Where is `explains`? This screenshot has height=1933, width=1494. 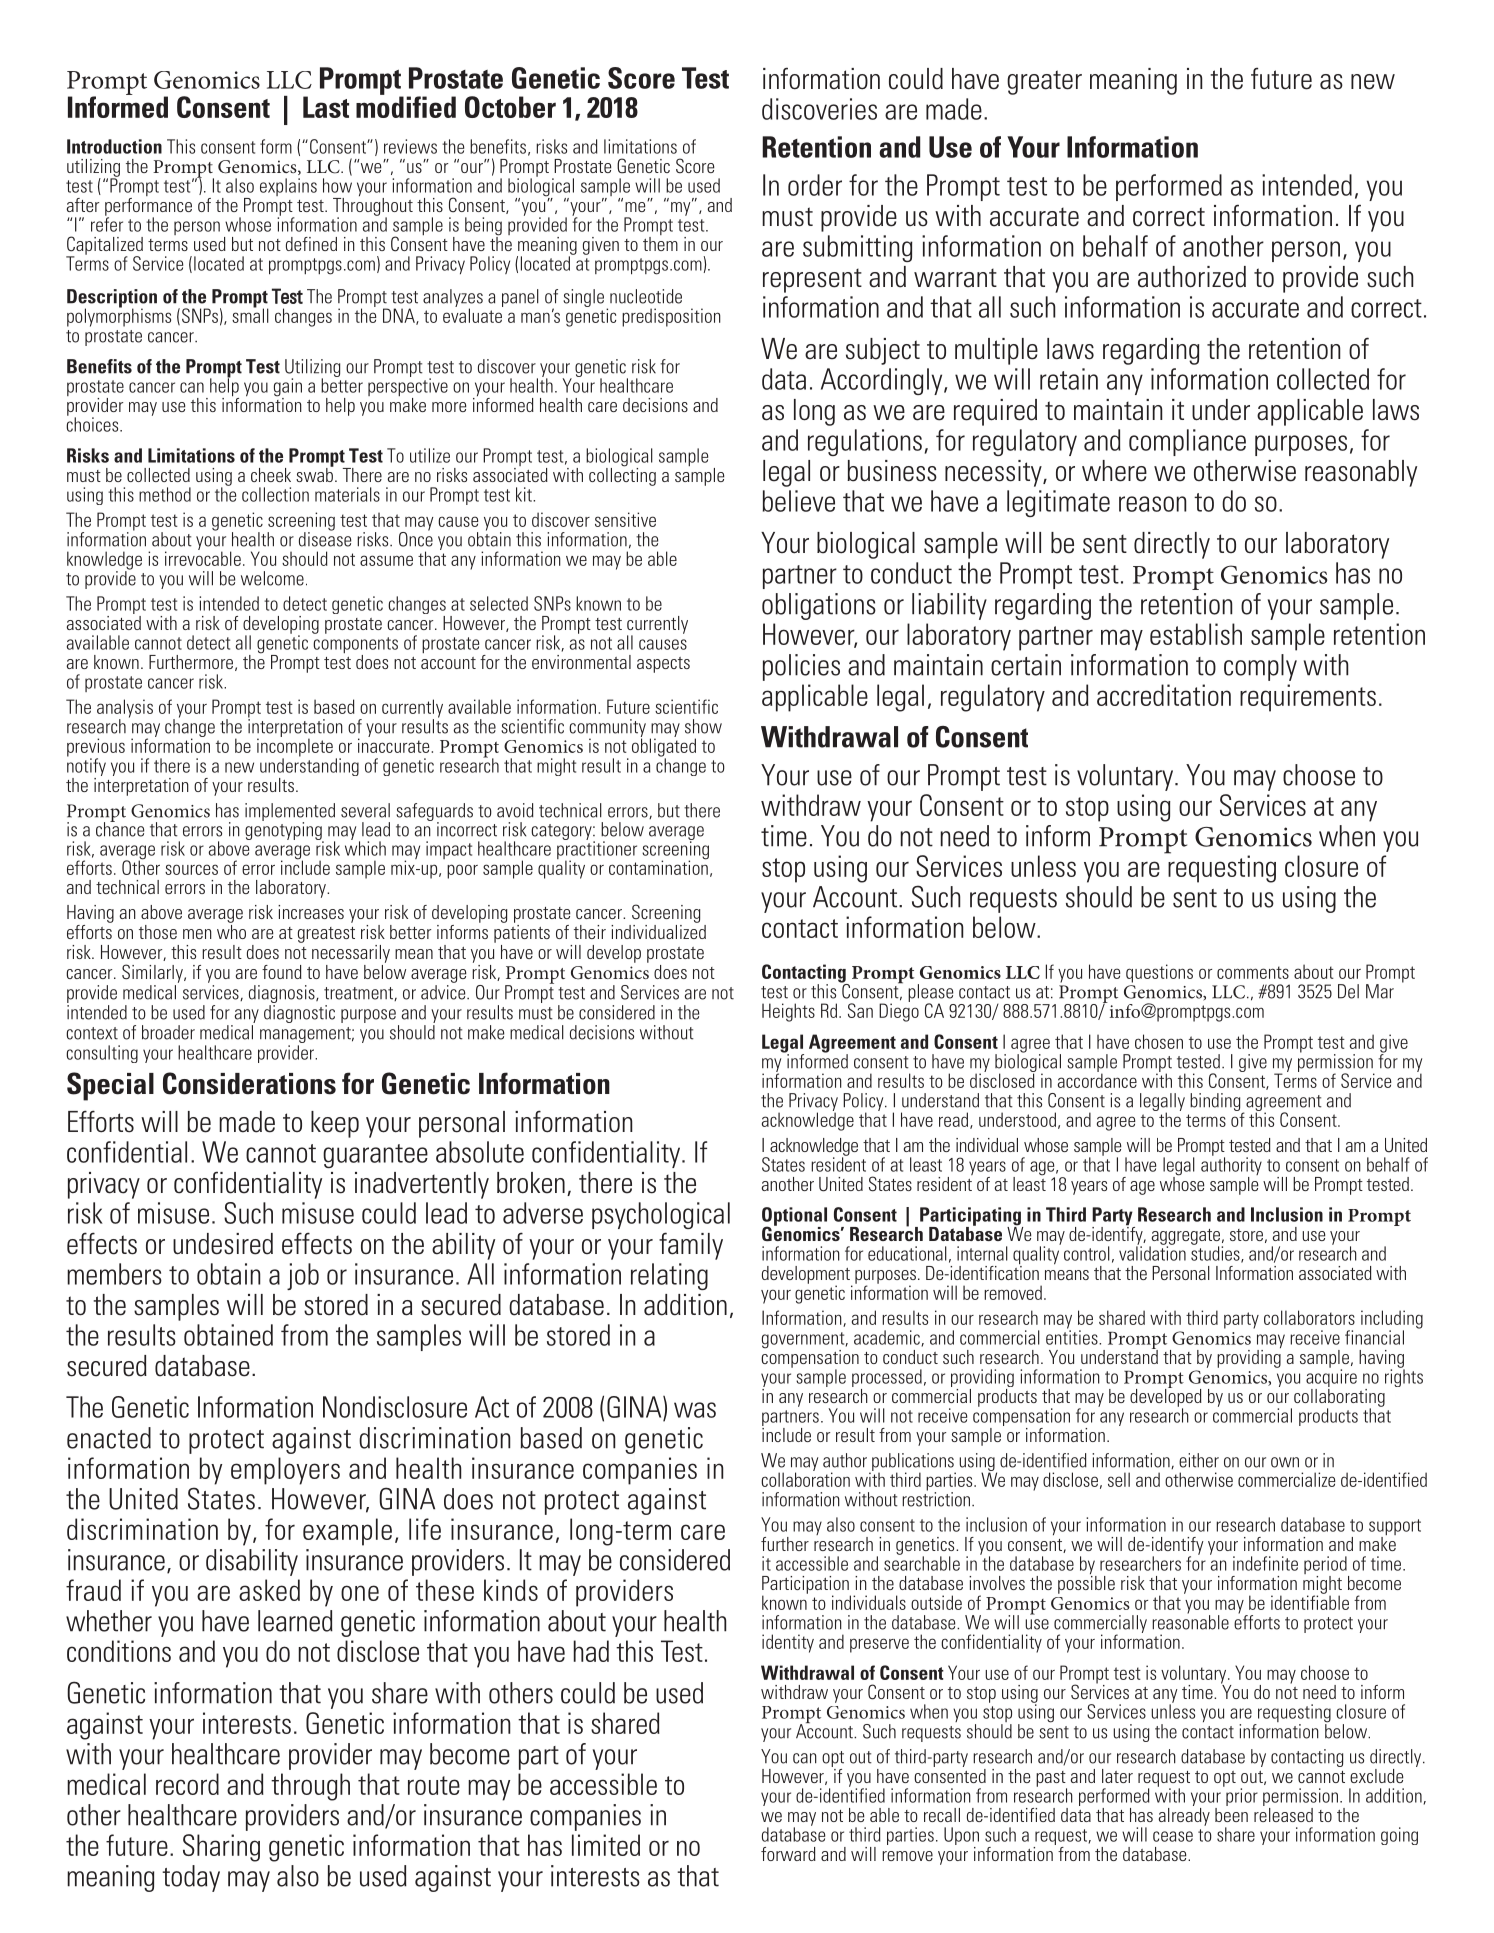 explains is located at coordinates (288, 187).
